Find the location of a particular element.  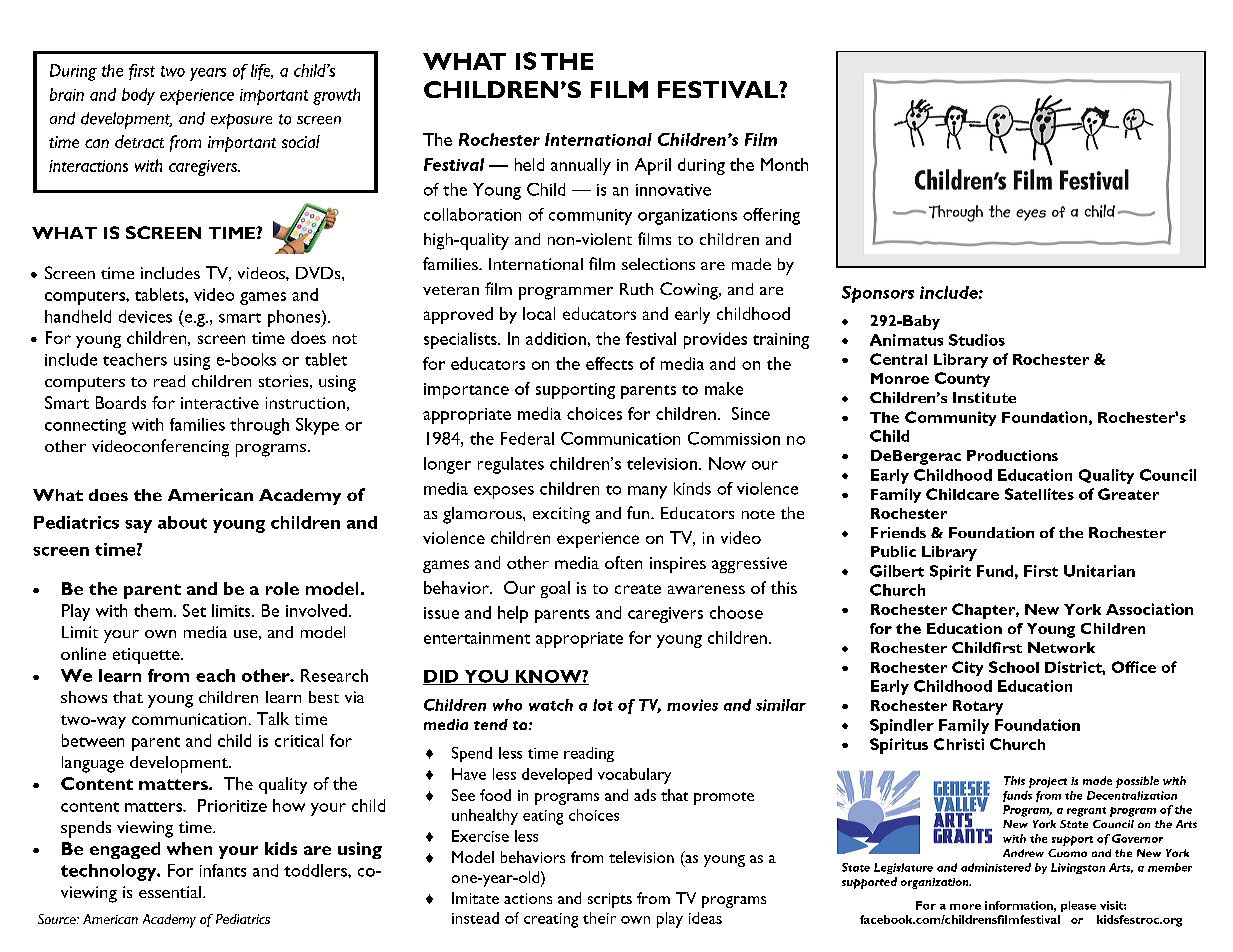

Set is located at coordinates (194, 610).
